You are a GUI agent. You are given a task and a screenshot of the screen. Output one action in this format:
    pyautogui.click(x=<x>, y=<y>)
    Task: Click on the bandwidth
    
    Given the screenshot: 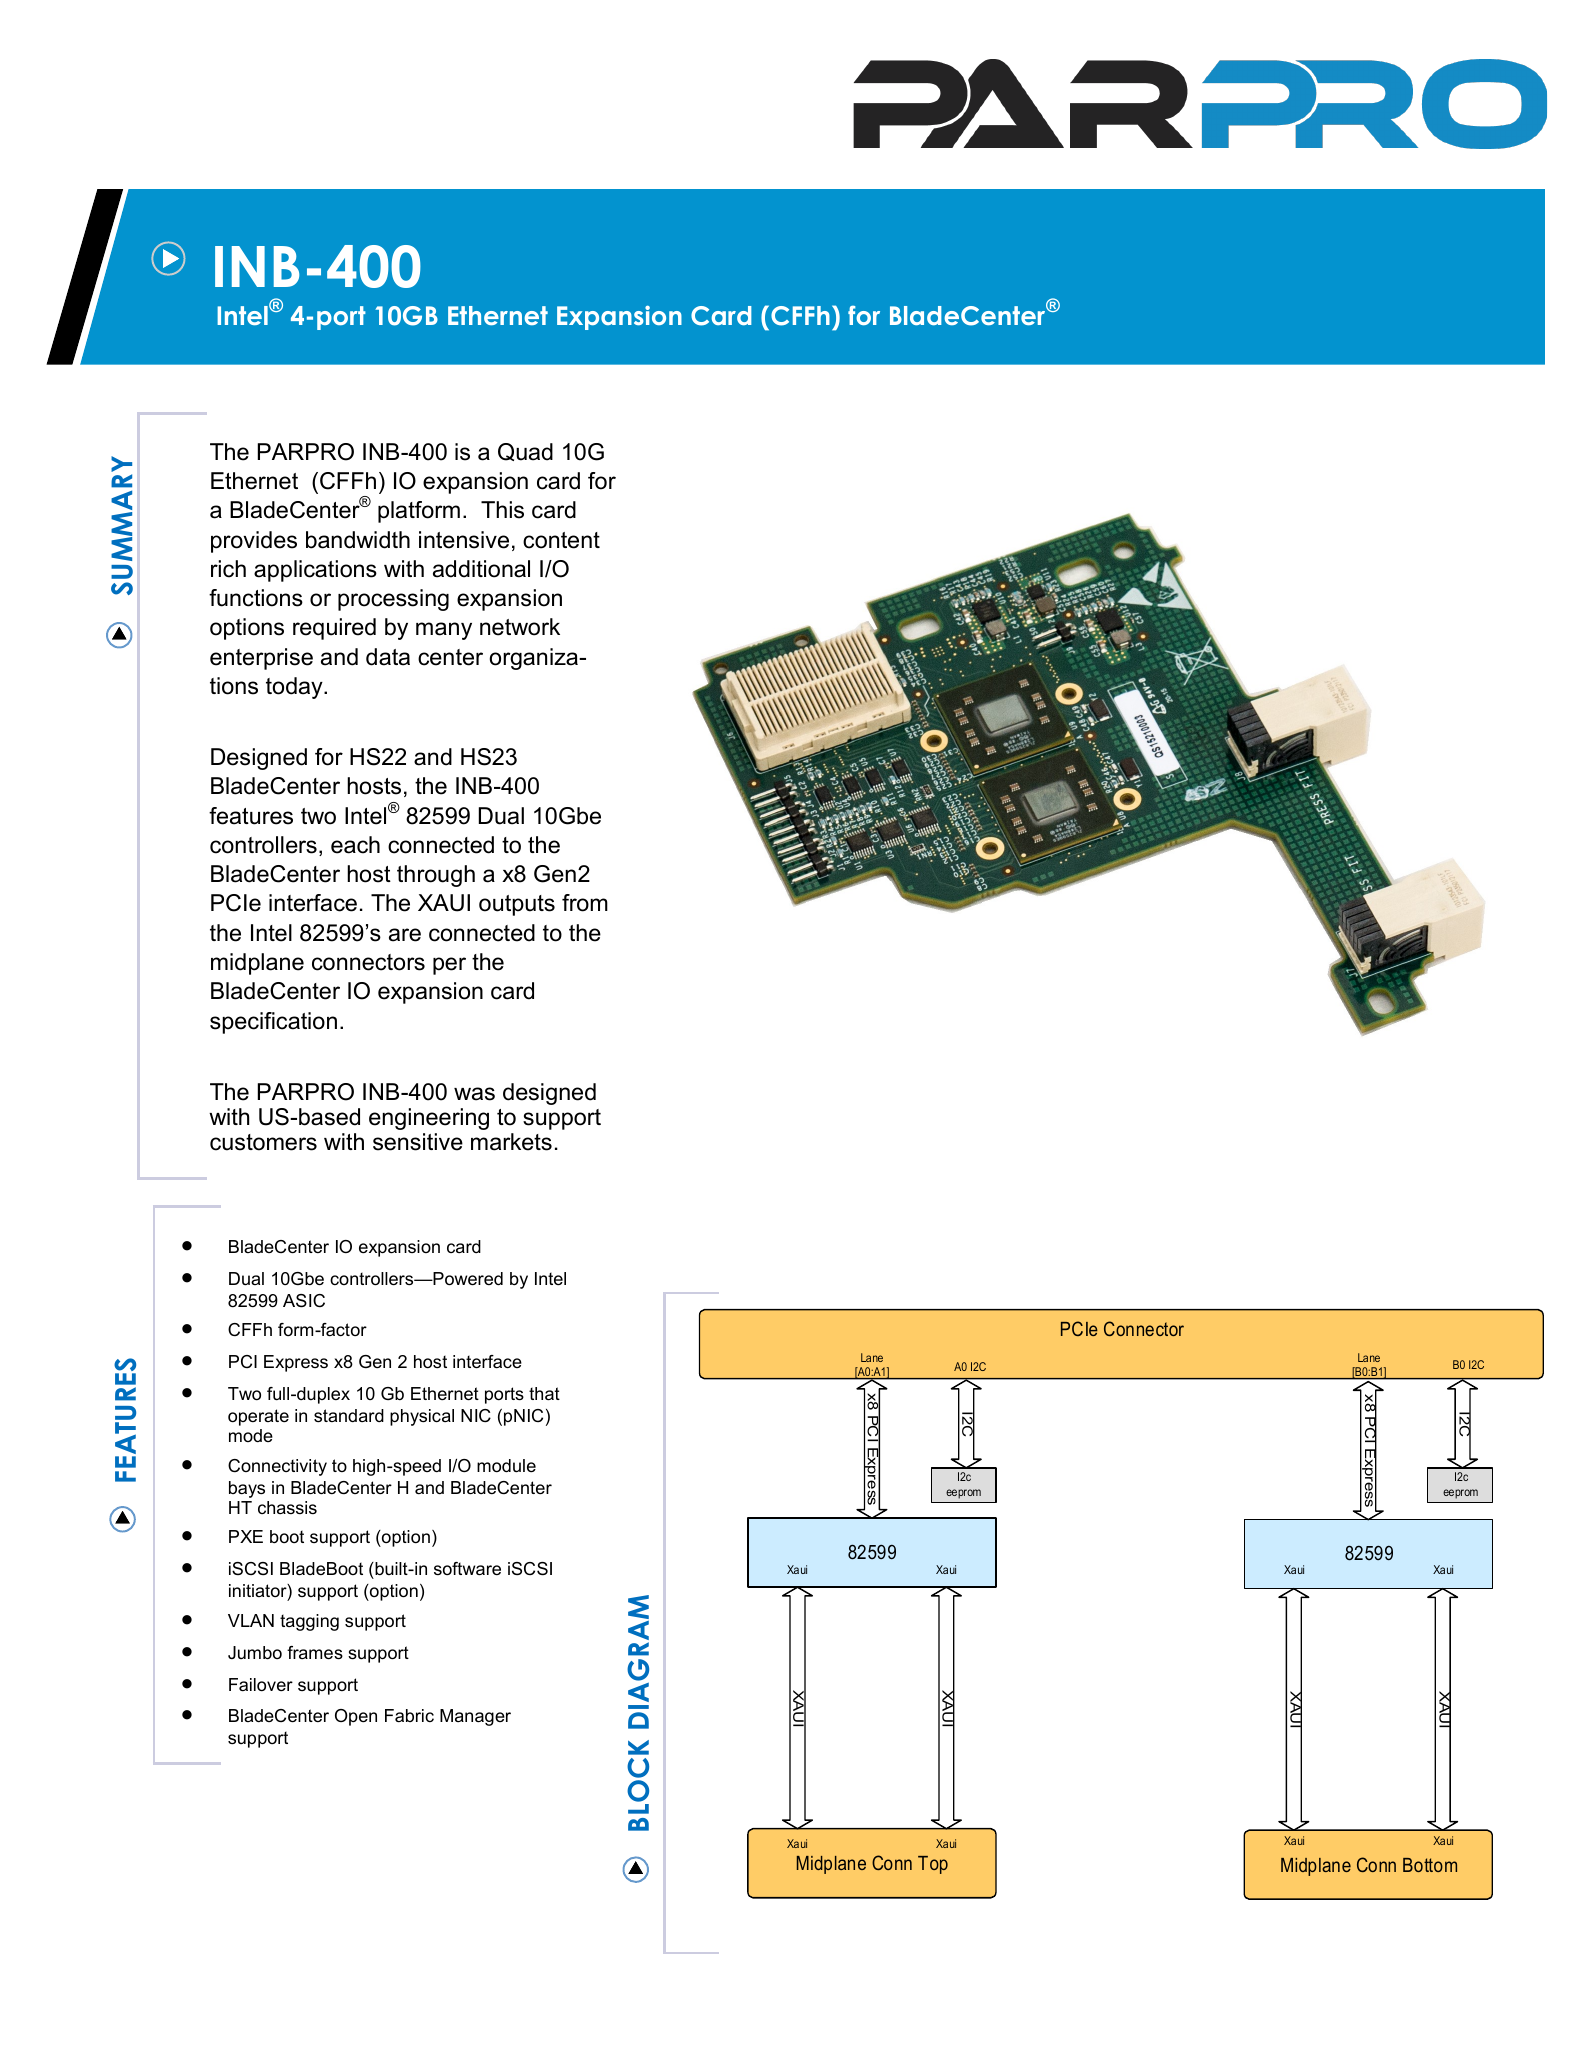 What is the action you would take?
    pyautogui.click(x=358, y=540)
